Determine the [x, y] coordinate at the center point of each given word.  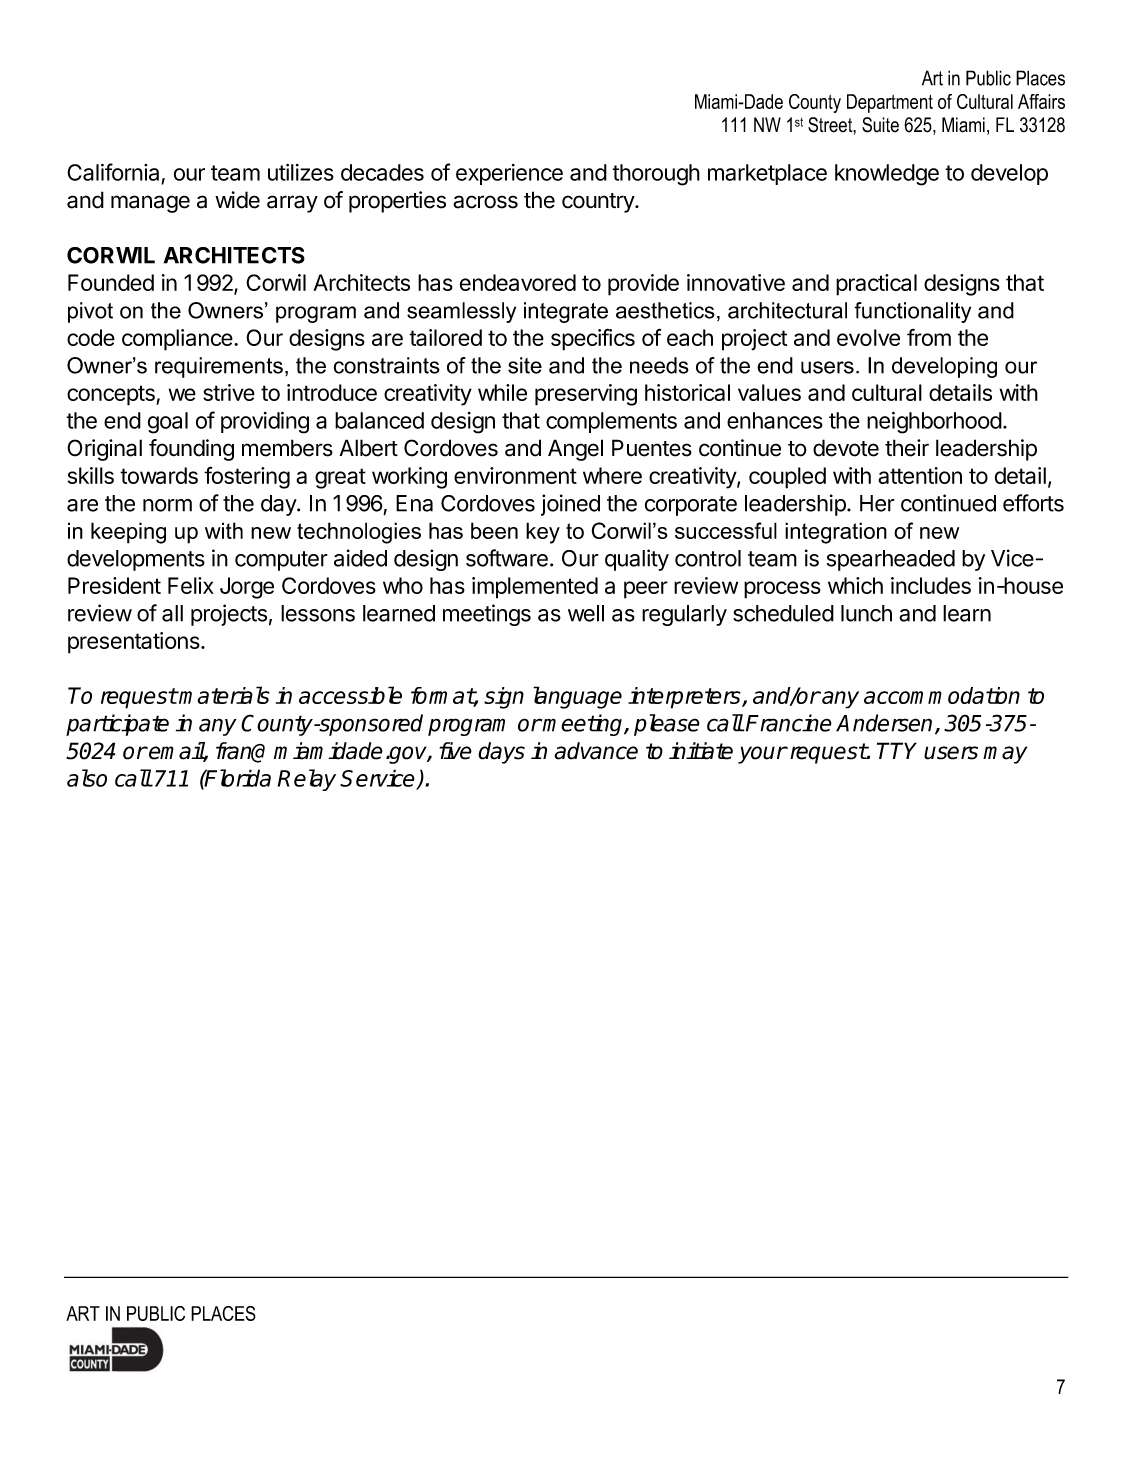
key [543, 533]
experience [509, 174]
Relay [307, 780]
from [929, 337]
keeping [128, 533]
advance [596, 751]
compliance [178, 340]
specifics [593, 339]
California [114, 173]
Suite [880, 125]
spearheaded [891, 560]
